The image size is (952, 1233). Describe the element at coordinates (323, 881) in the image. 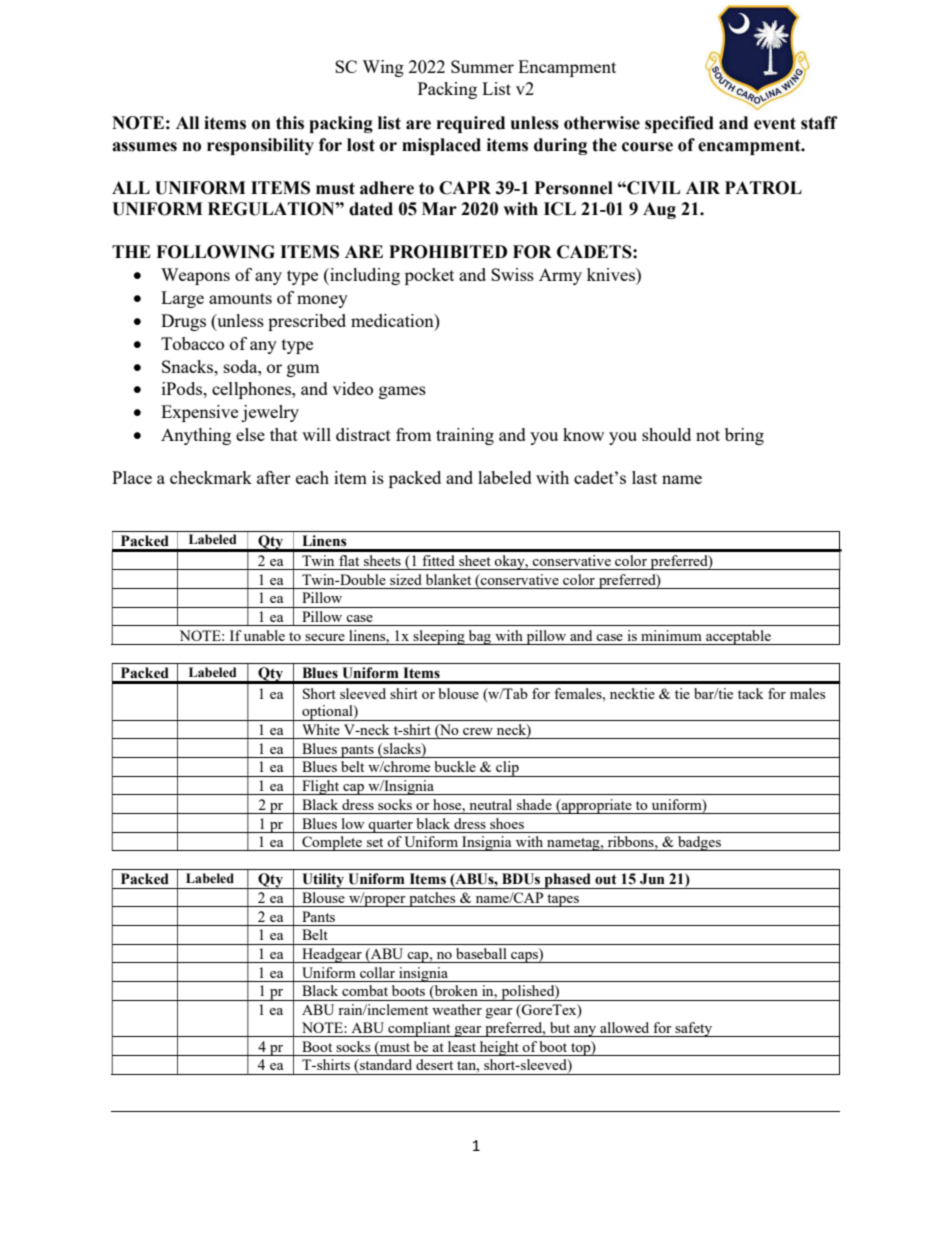

I see `Utility` at that location.
